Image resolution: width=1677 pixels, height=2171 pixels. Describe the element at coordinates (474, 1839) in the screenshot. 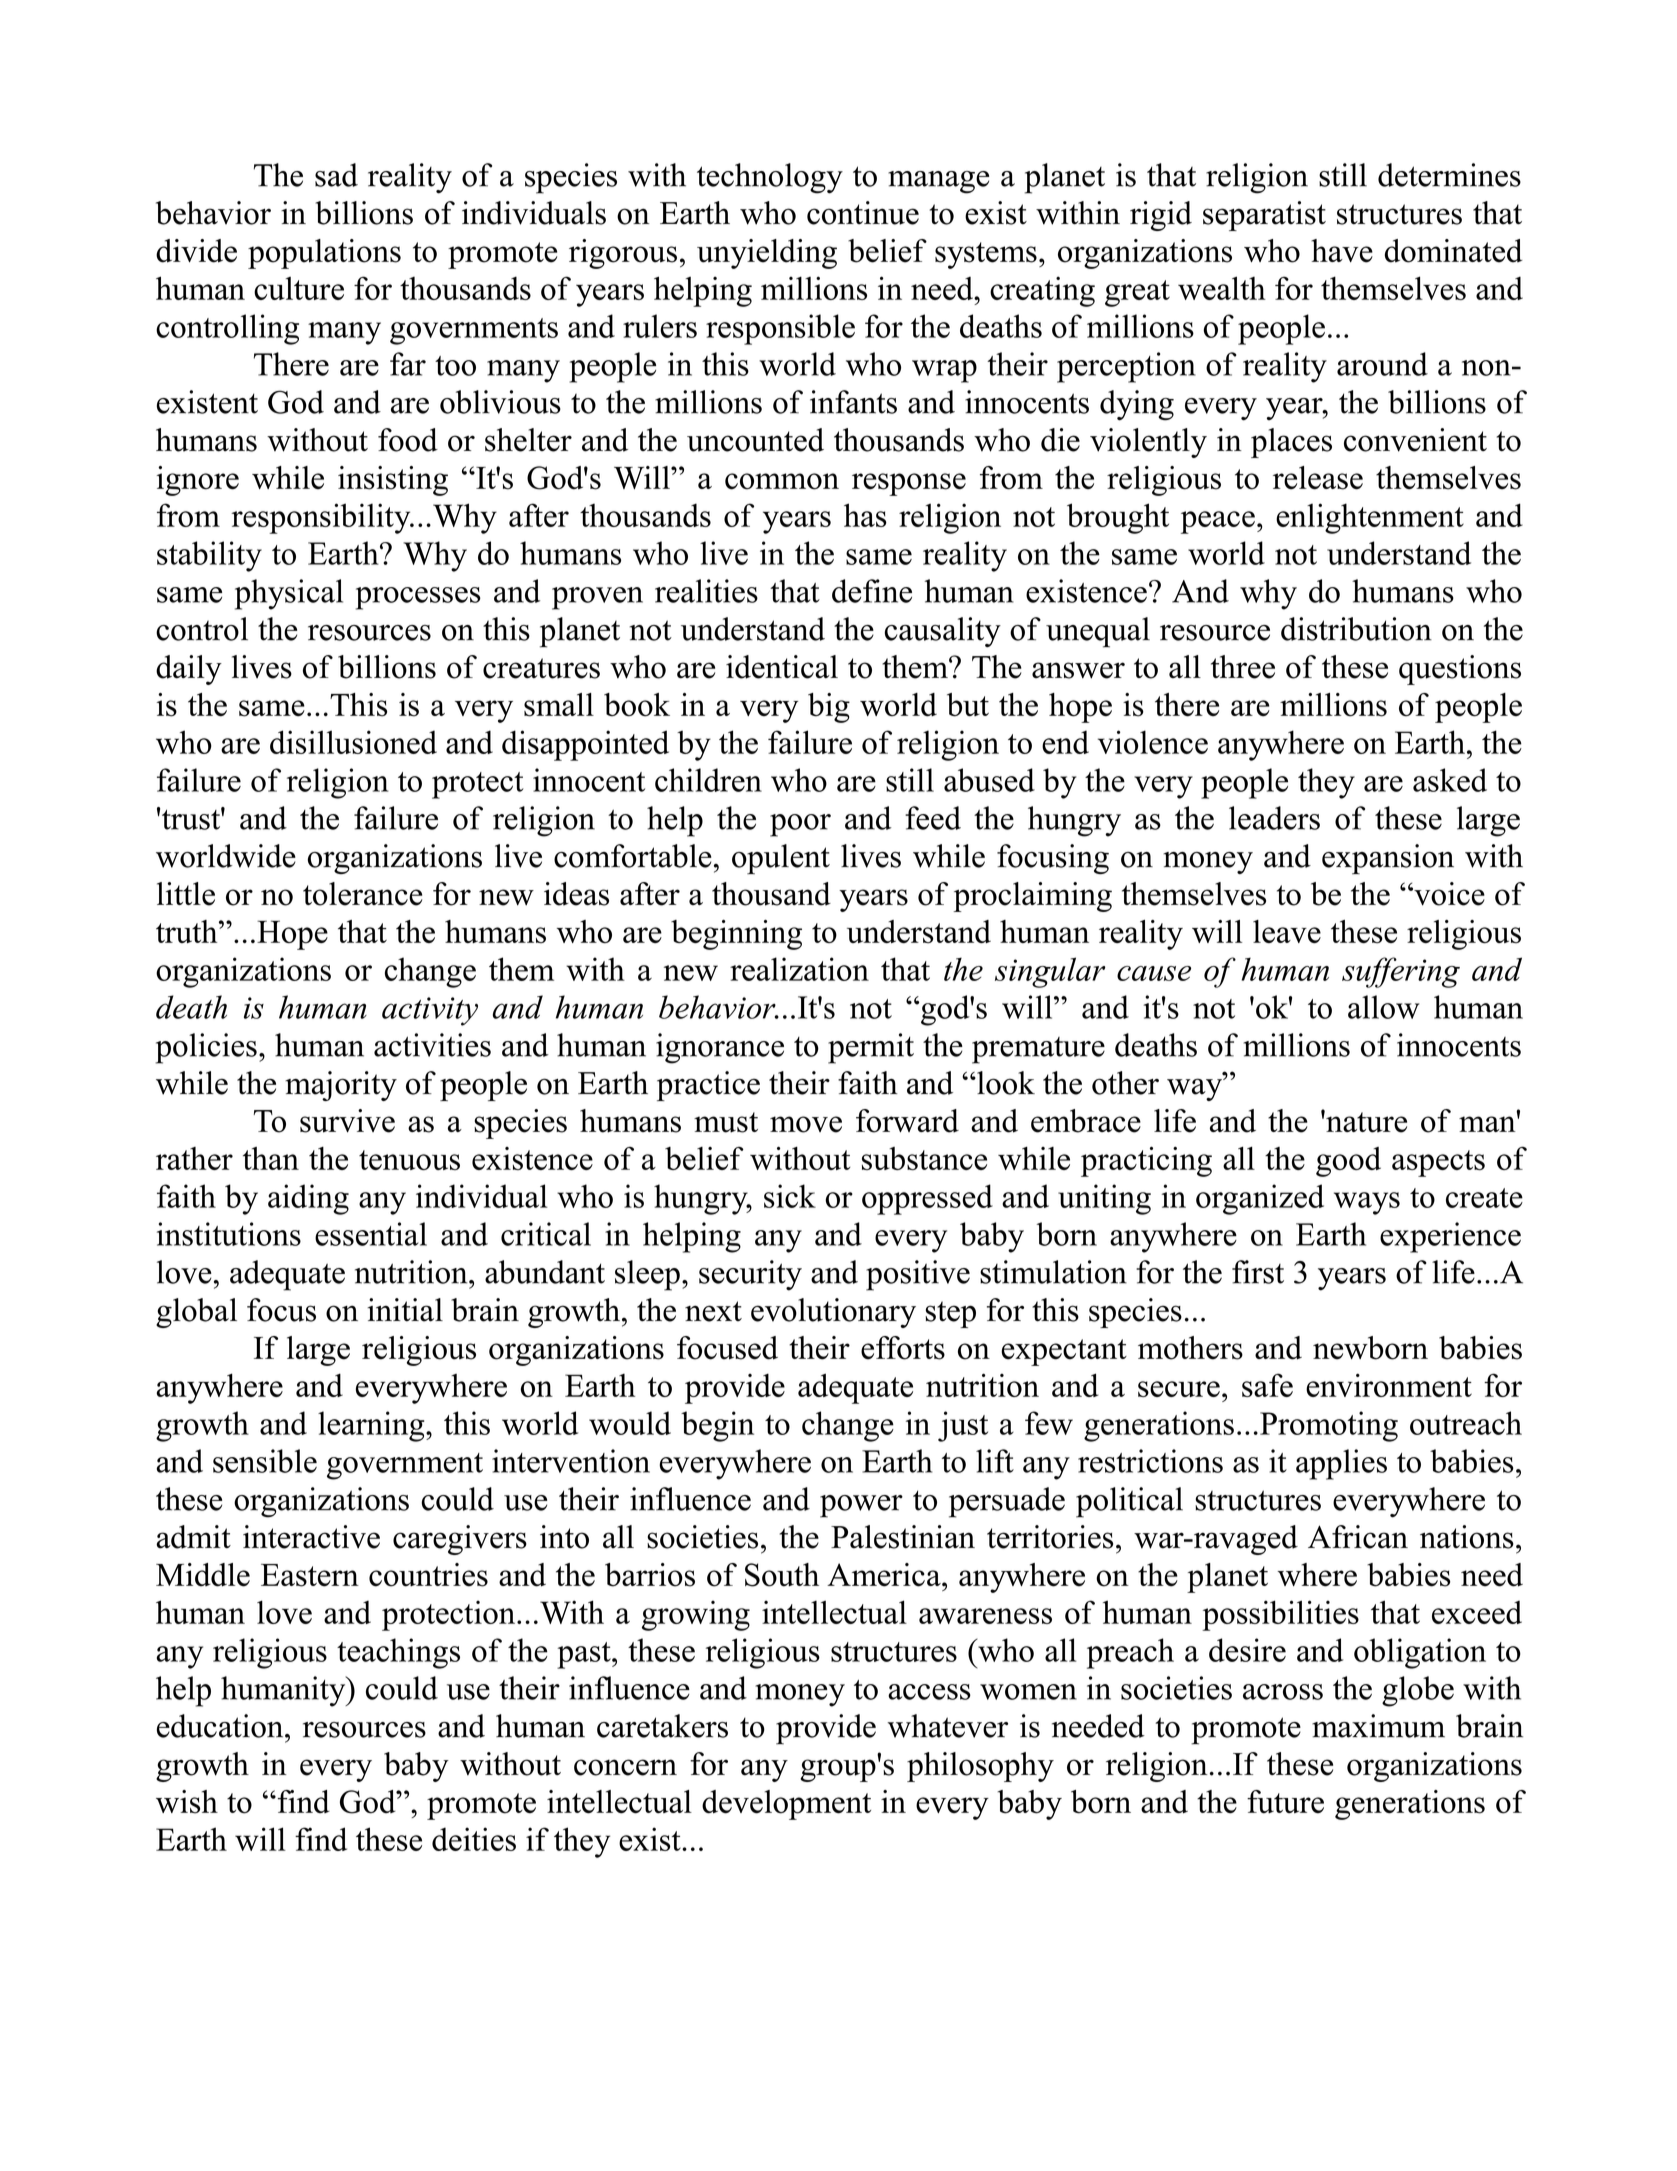

I see `deities` at that location.
